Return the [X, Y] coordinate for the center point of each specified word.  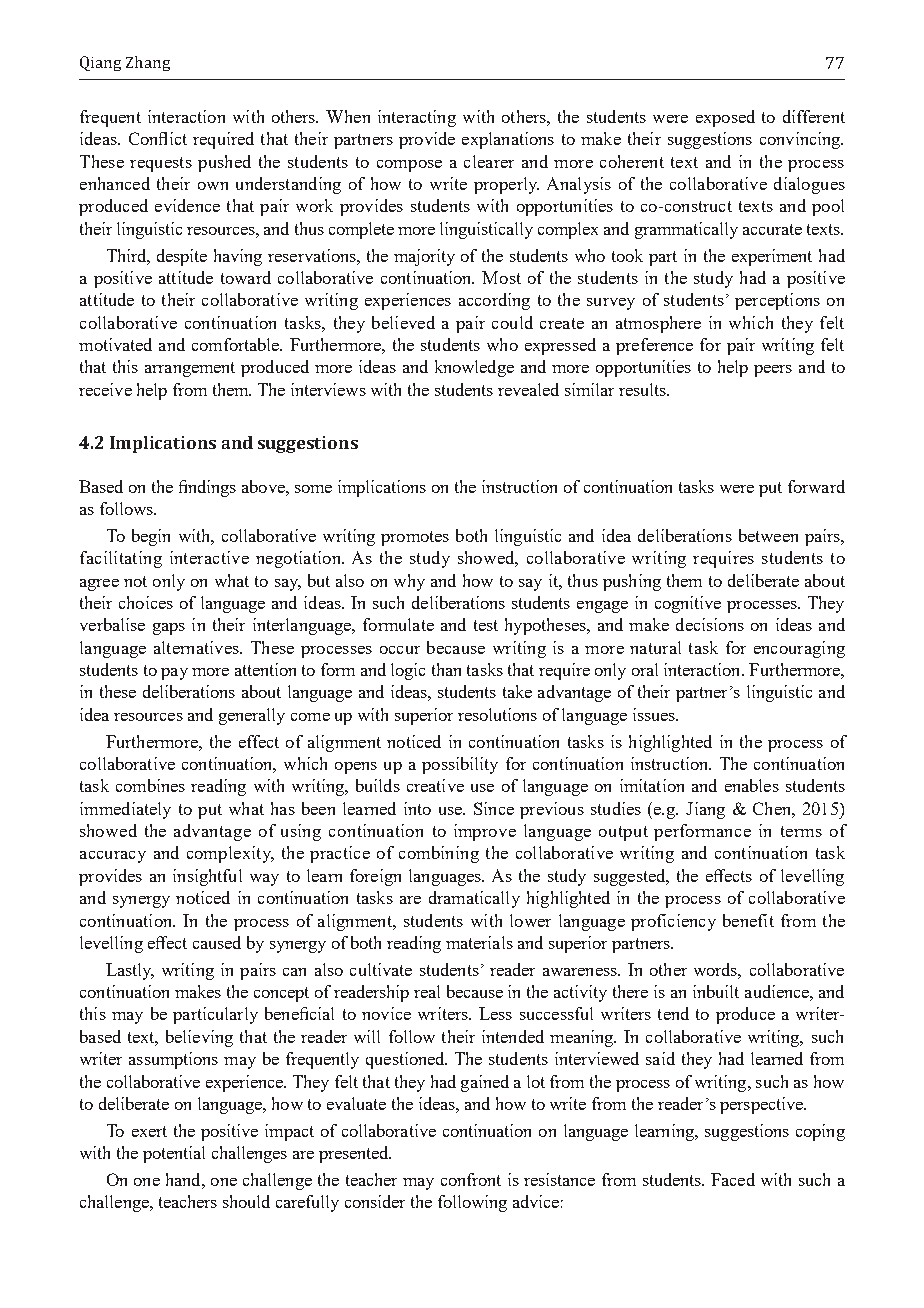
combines [150, 785]
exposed [725, 118]
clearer [489, 161]
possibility [460, 765]
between [768, 535]
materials [479, 942]
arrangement [190, 369]
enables [752, 785]
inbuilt [716, 991]
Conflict [158, 138]
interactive [209, 557]
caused [217, 942]
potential [174, 1154]
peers [773, 371]
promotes [415, 538]
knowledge [474, 368]
